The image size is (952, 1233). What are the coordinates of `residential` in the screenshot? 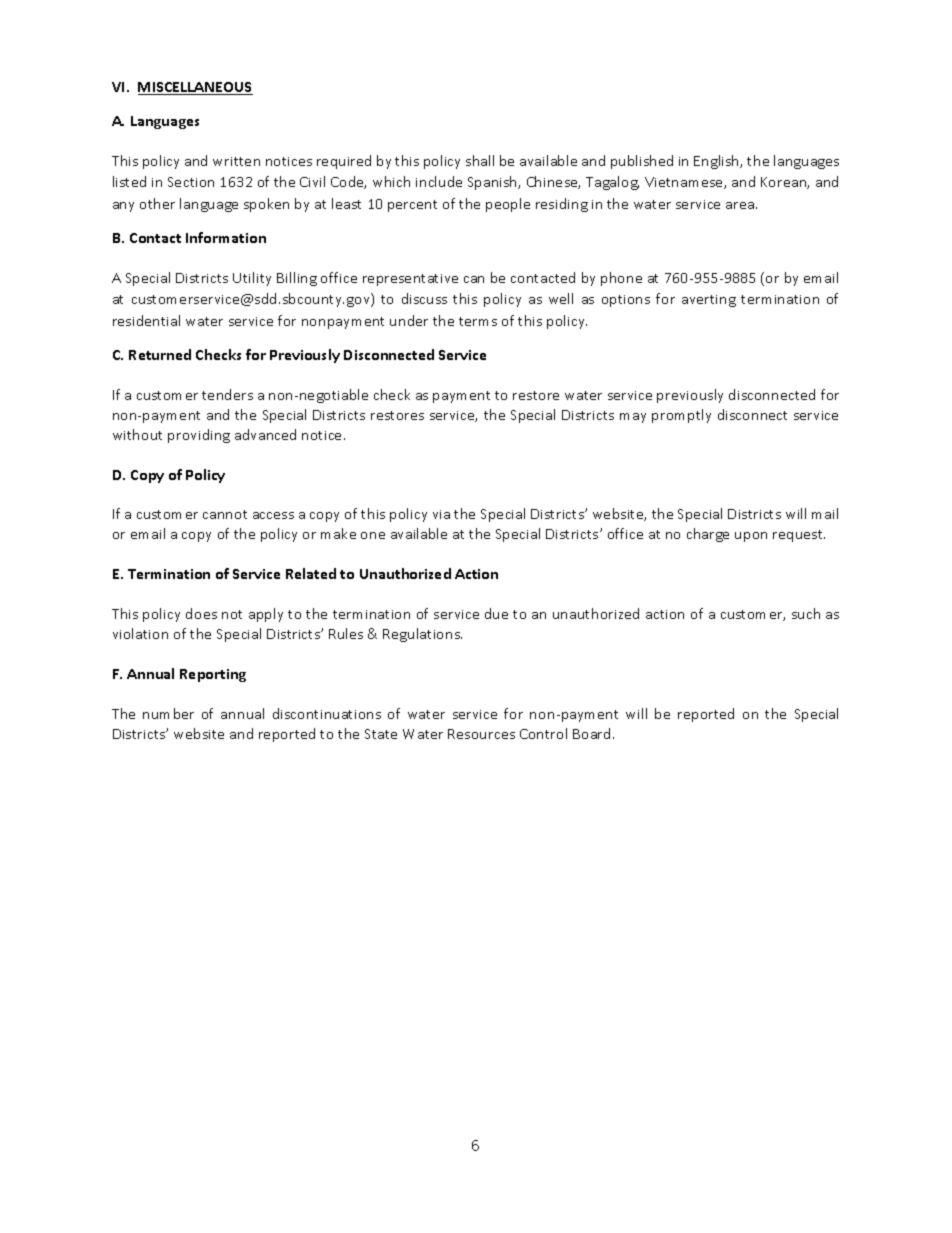 It's located at (146, 320).
